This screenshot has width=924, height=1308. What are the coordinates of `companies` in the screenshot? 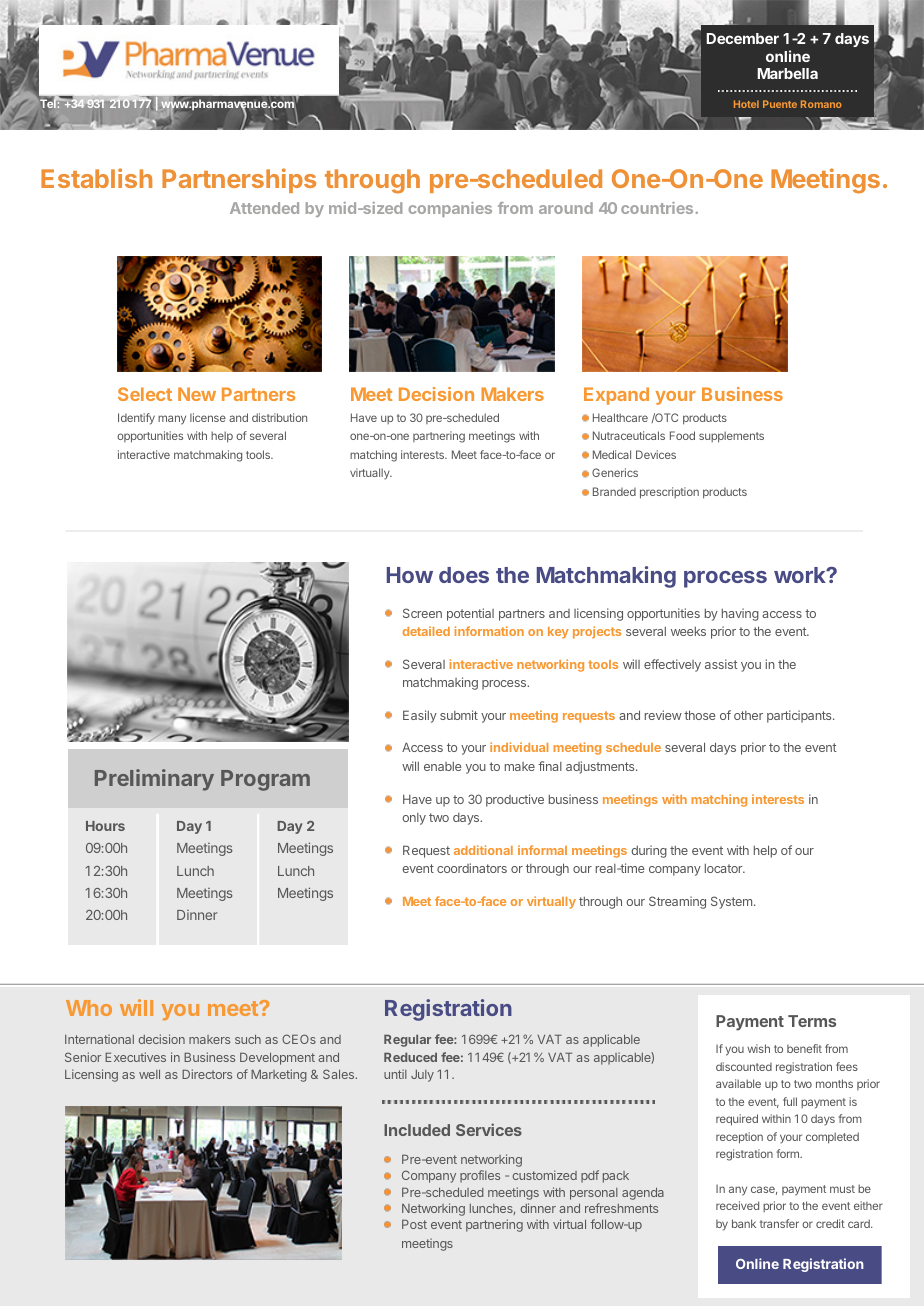 It's located at (450, 209).
